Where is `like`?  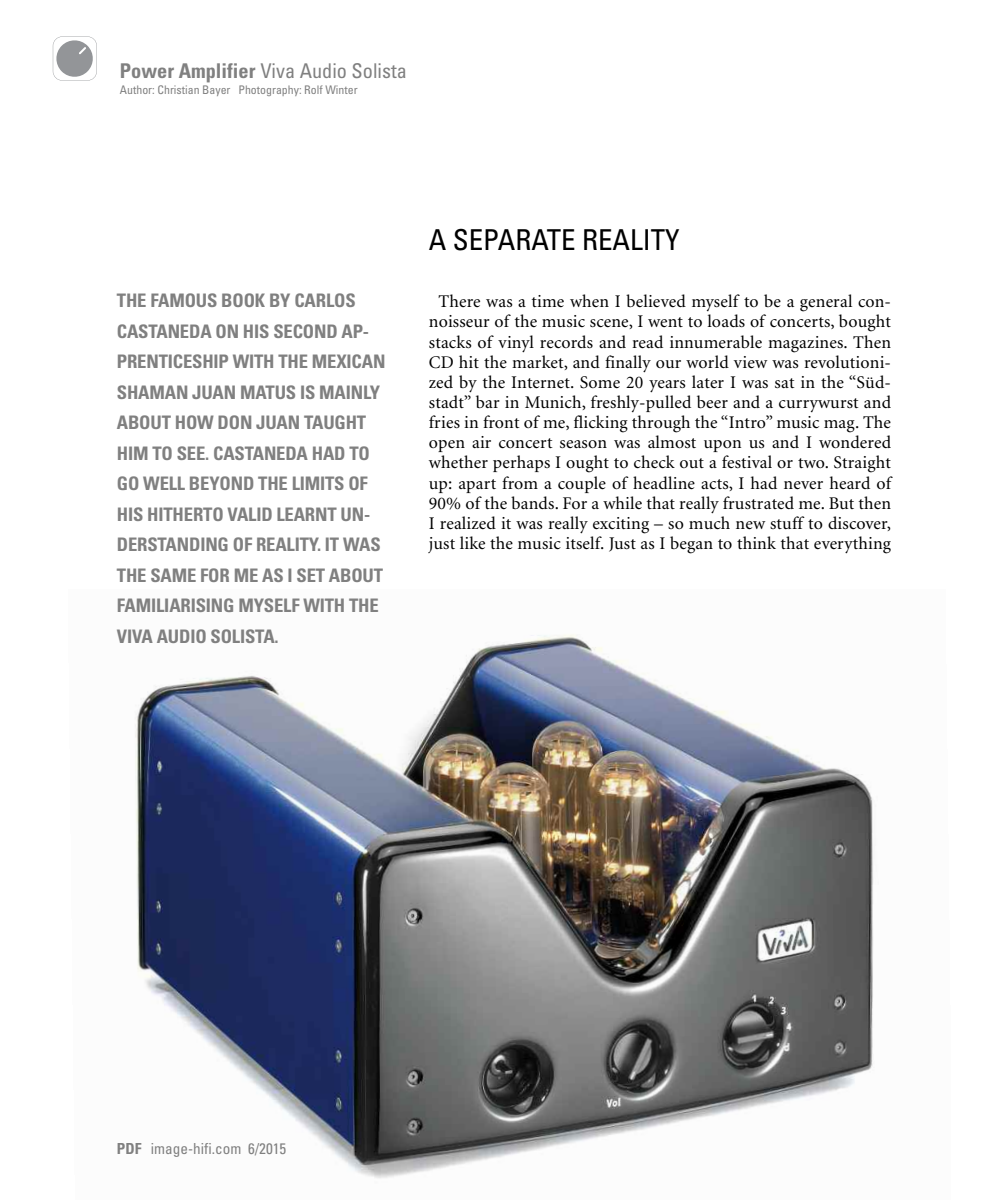 like is located at coordinates (472, 542).
